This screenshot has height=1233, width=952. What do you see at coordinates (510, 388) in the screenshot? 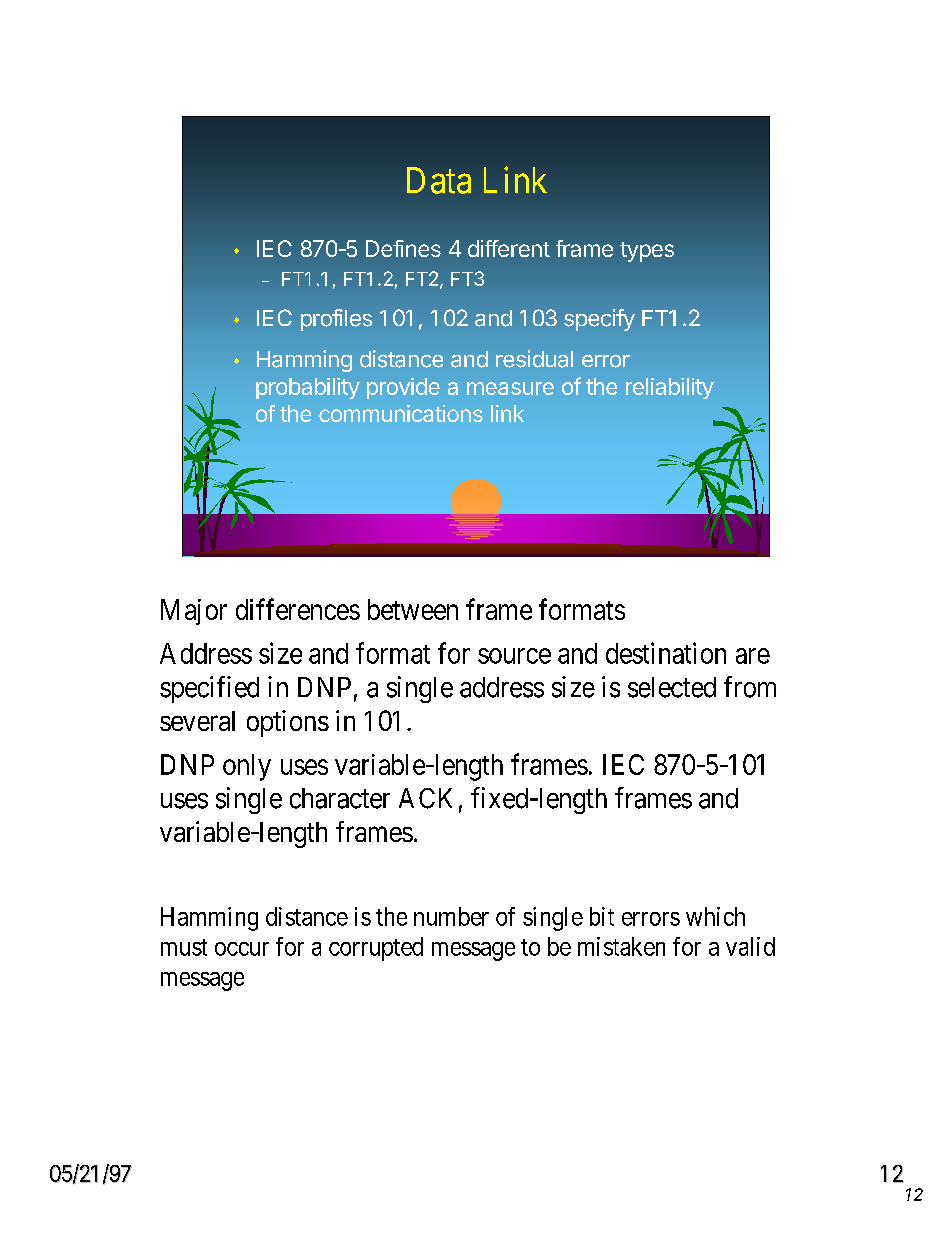
I see `measure` at bounding box center [510, 388].
